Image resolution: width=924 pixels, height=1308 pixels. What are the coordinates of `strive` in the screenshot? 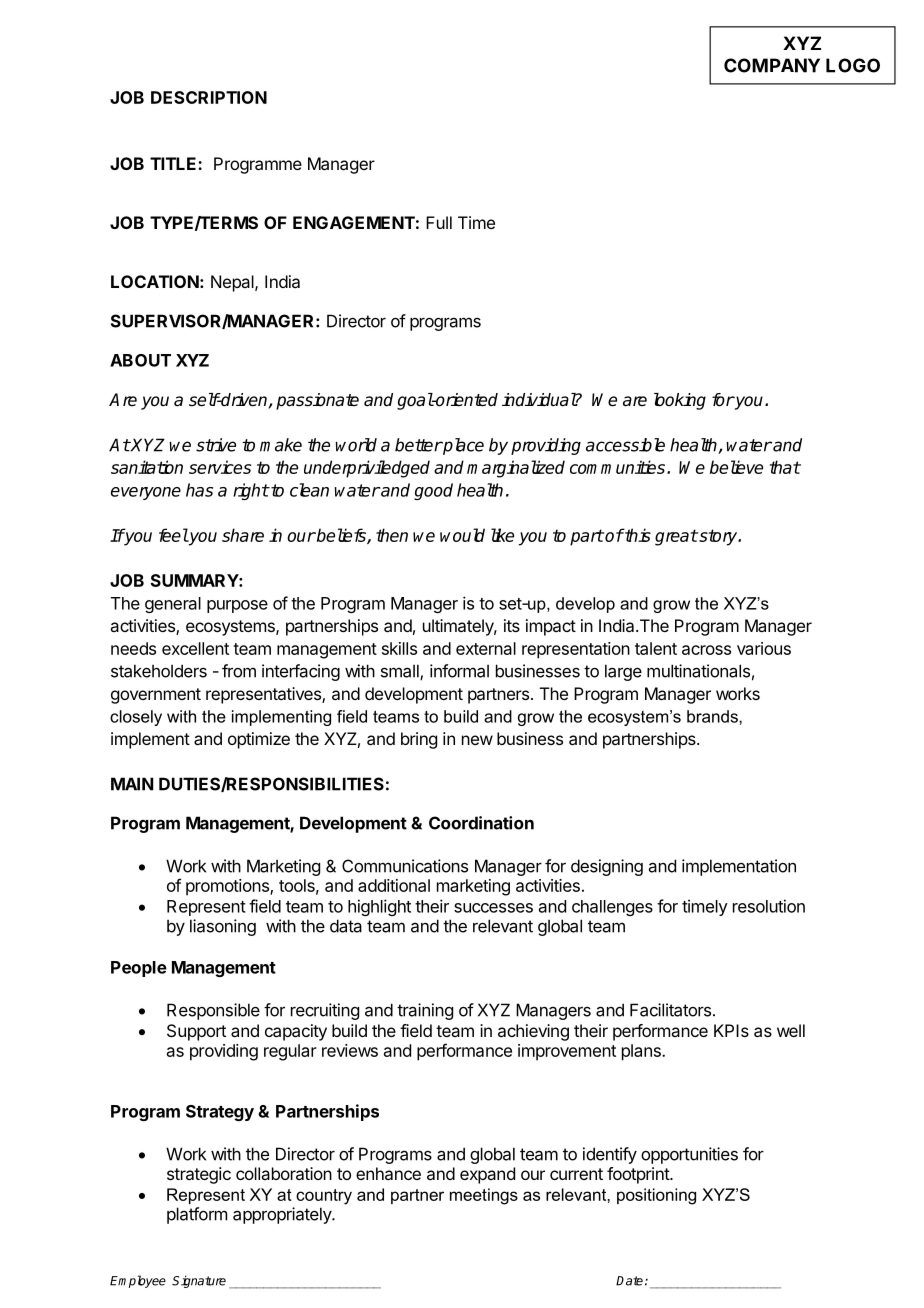 It's located at (216, 445).
